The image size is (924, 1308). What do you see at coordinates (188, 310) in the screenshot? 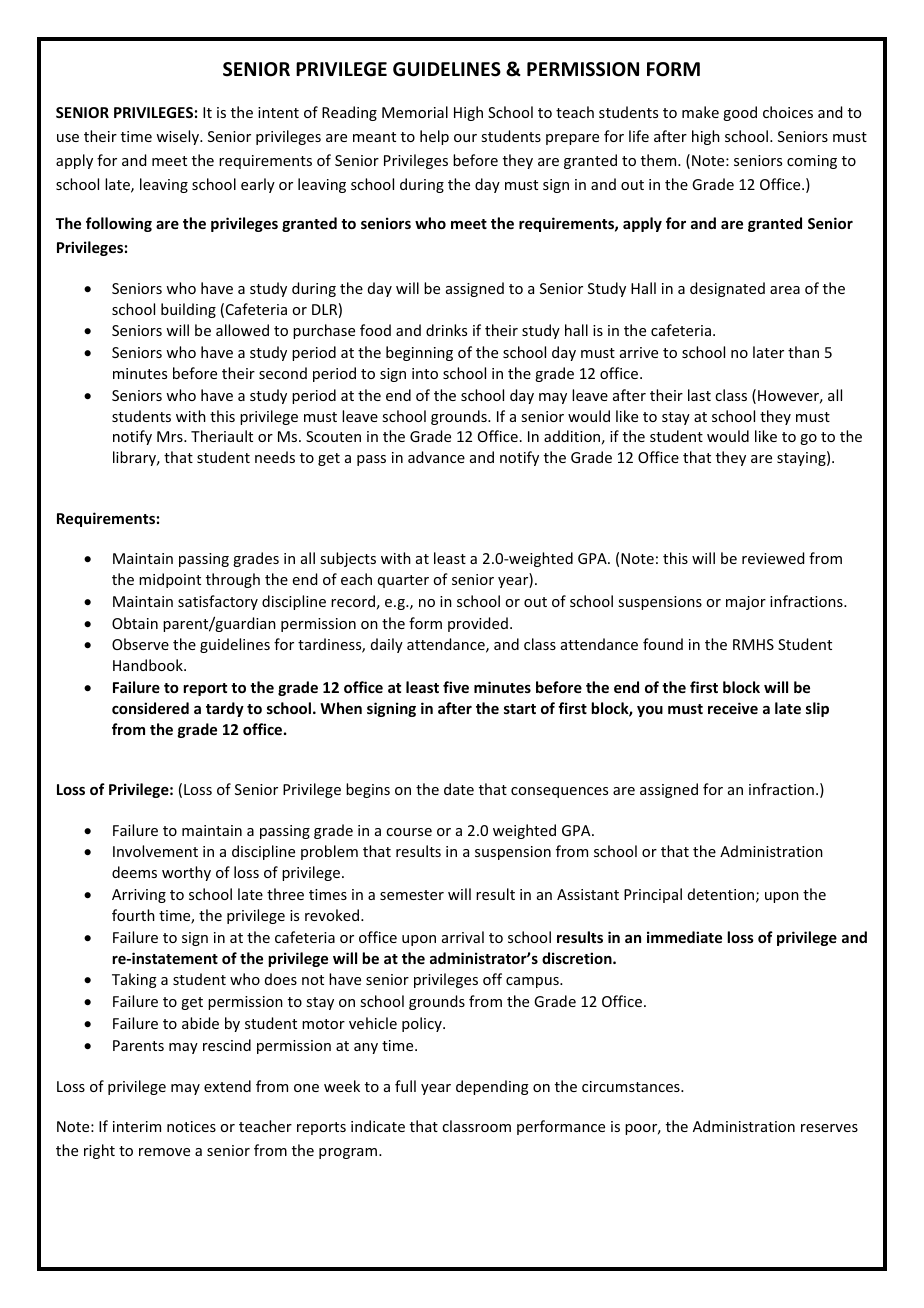
I see `building` at bounding box center [188, 310].
